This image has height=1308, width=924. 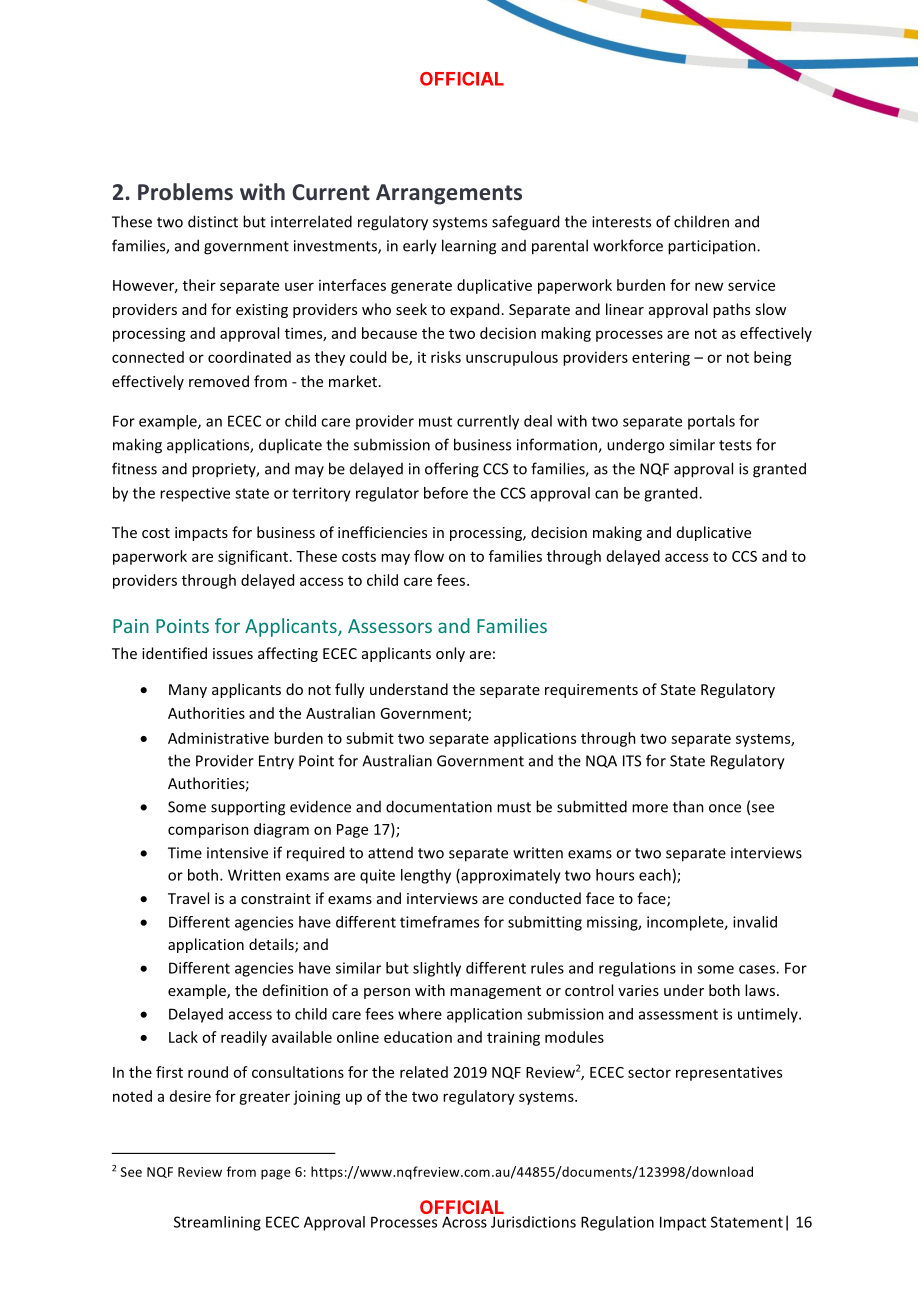 I want to click on each, so click(x=655, y=875).
